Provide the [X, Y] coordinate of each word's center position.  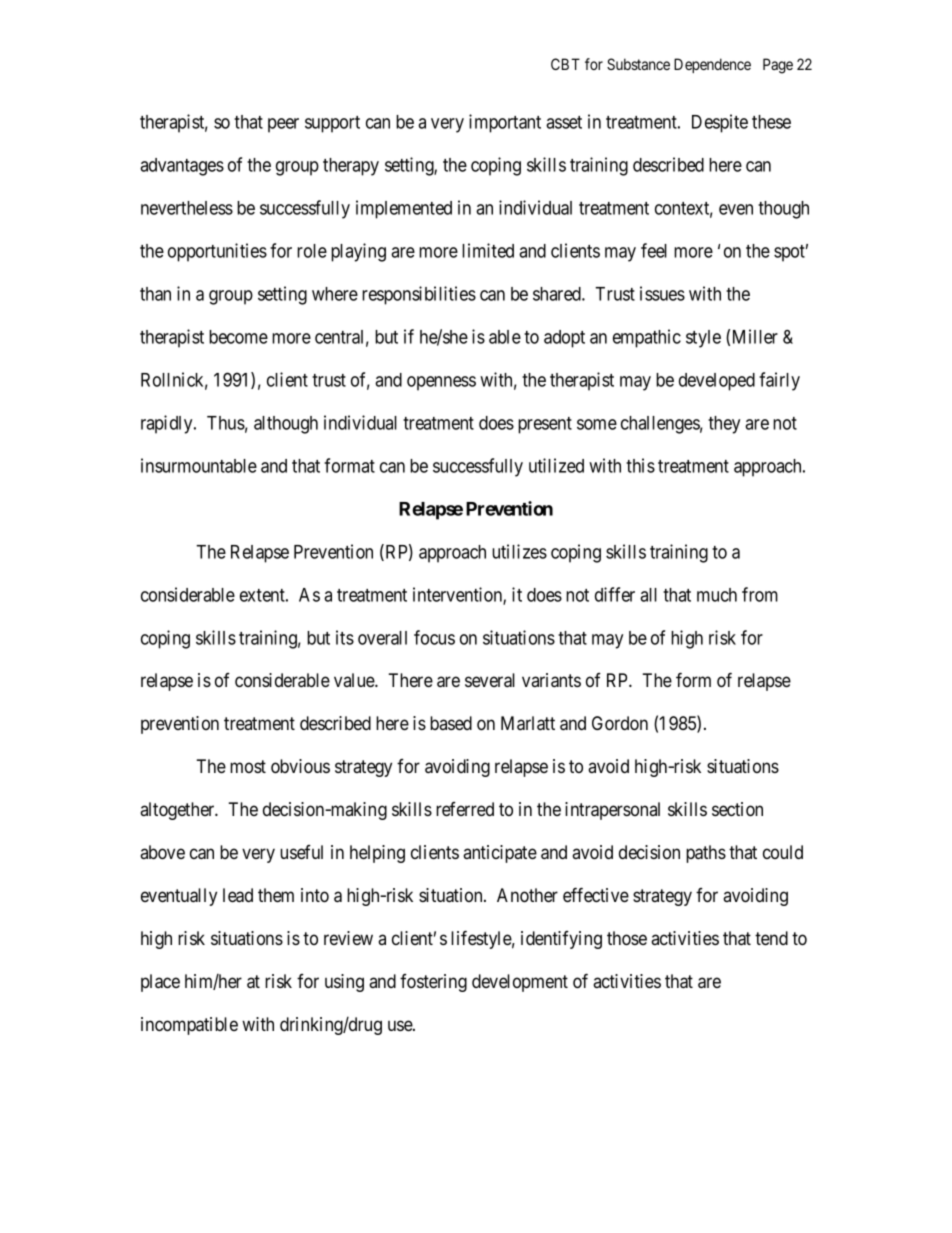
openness [441, 383]
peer [283, 125]
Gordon [620, 723]
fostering [433, 983]
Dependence [712, 65]
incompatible [189, 1026]
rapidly [168, 424]
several [490, 680]
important [505, 123]
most [248, 766]
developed [717, 382]
